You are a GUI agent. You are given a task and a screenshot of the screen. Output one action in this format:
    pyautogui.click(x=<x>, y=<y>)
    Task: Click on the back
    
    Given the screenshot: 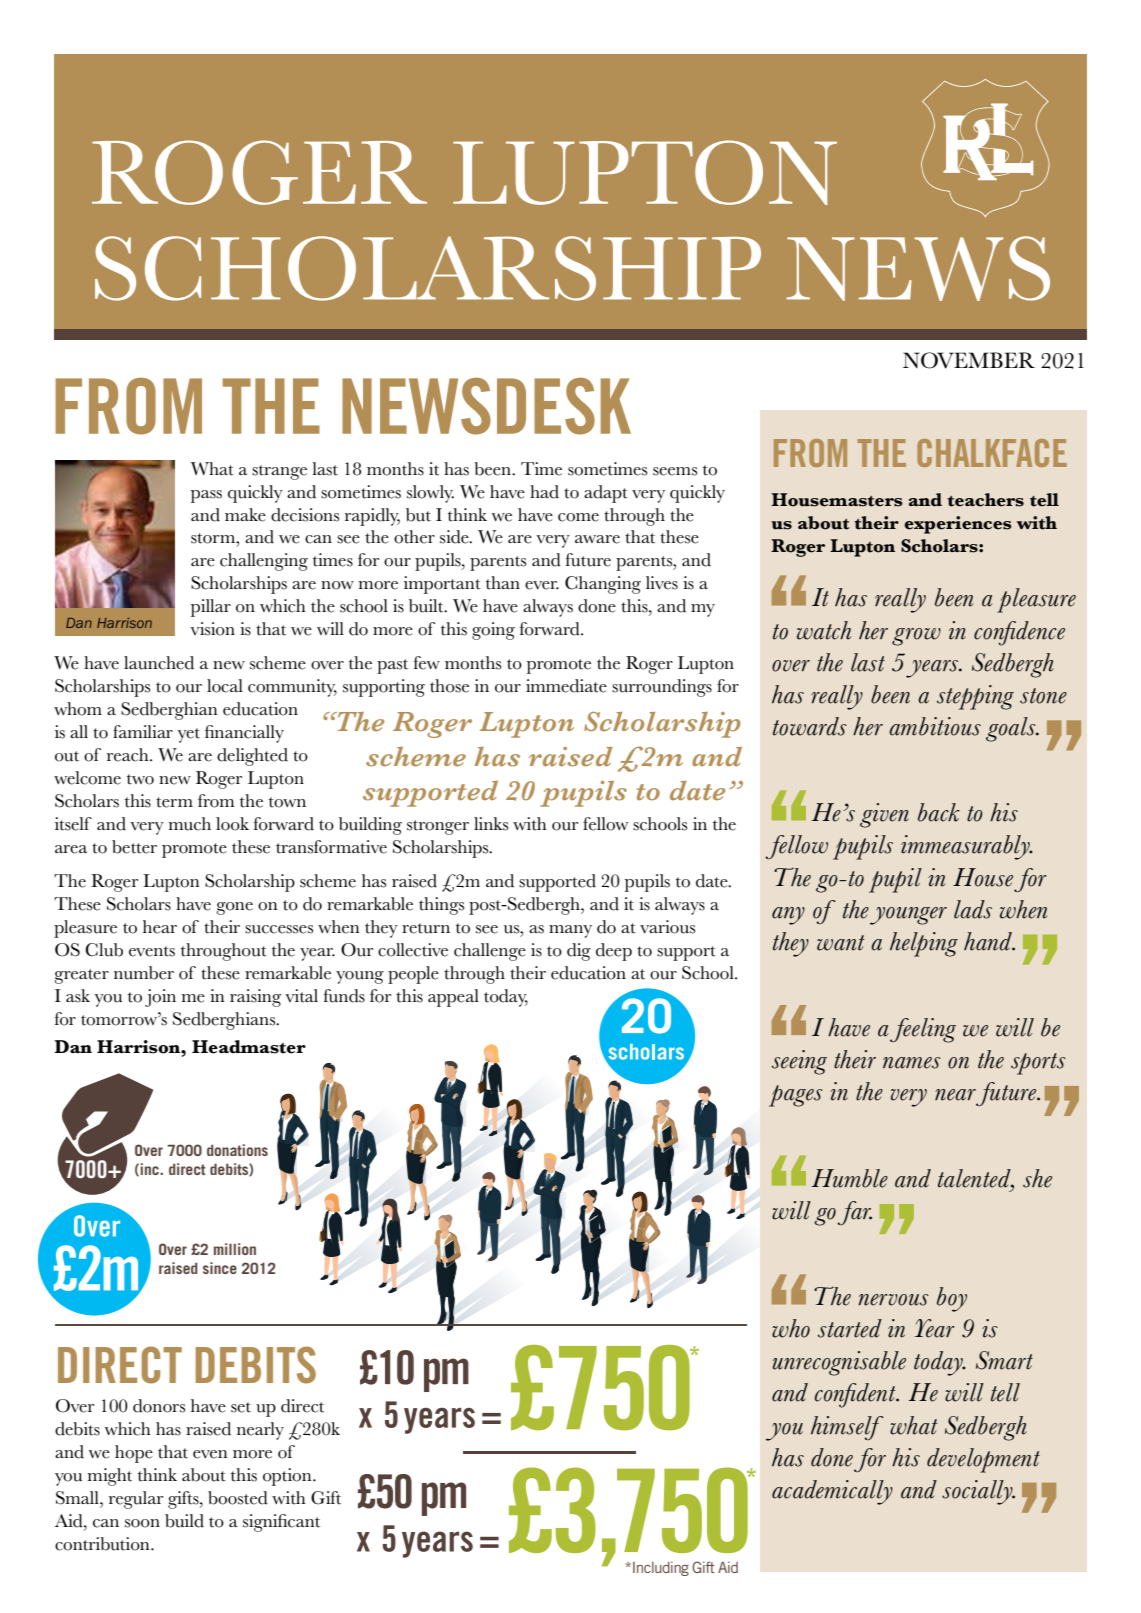 What is the action you would take?
    pyautogui.click(x=939, y=812)
